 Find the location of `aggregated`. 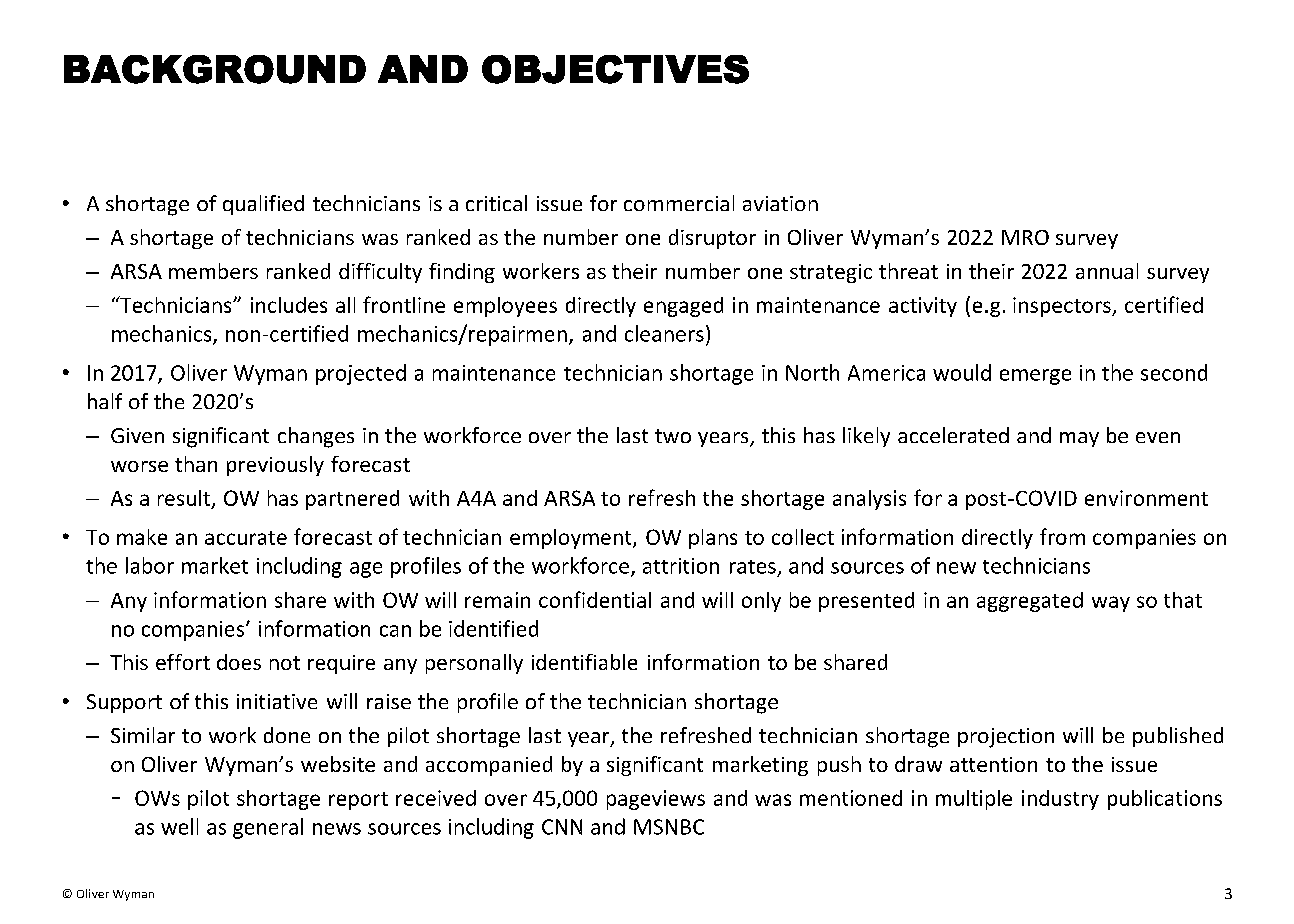

aggregated is located at coordinates (1030, 602).
